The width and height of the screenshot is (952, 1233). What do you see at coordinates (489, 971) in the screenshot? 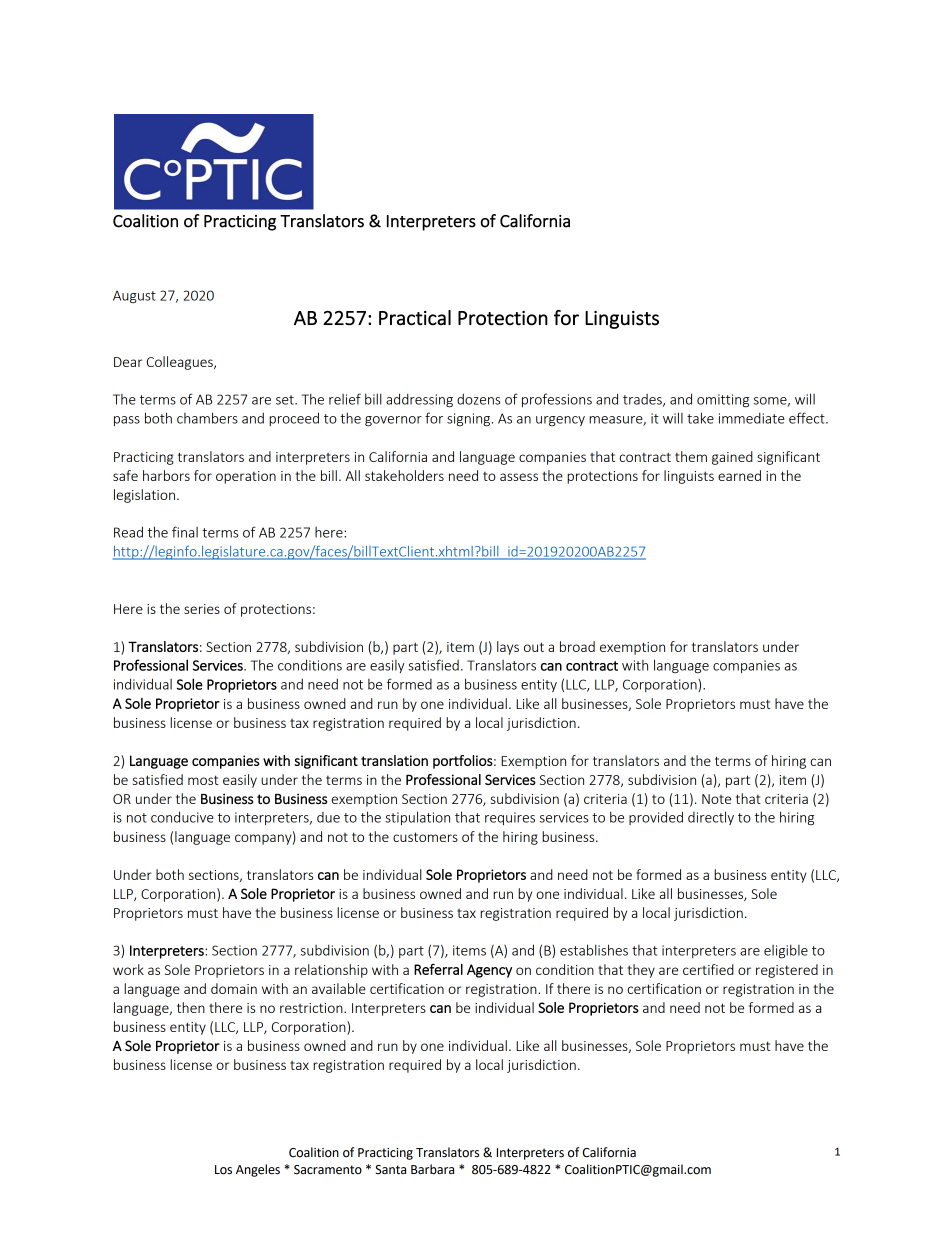
I see `Agency` at bounding box center [489, 971].
